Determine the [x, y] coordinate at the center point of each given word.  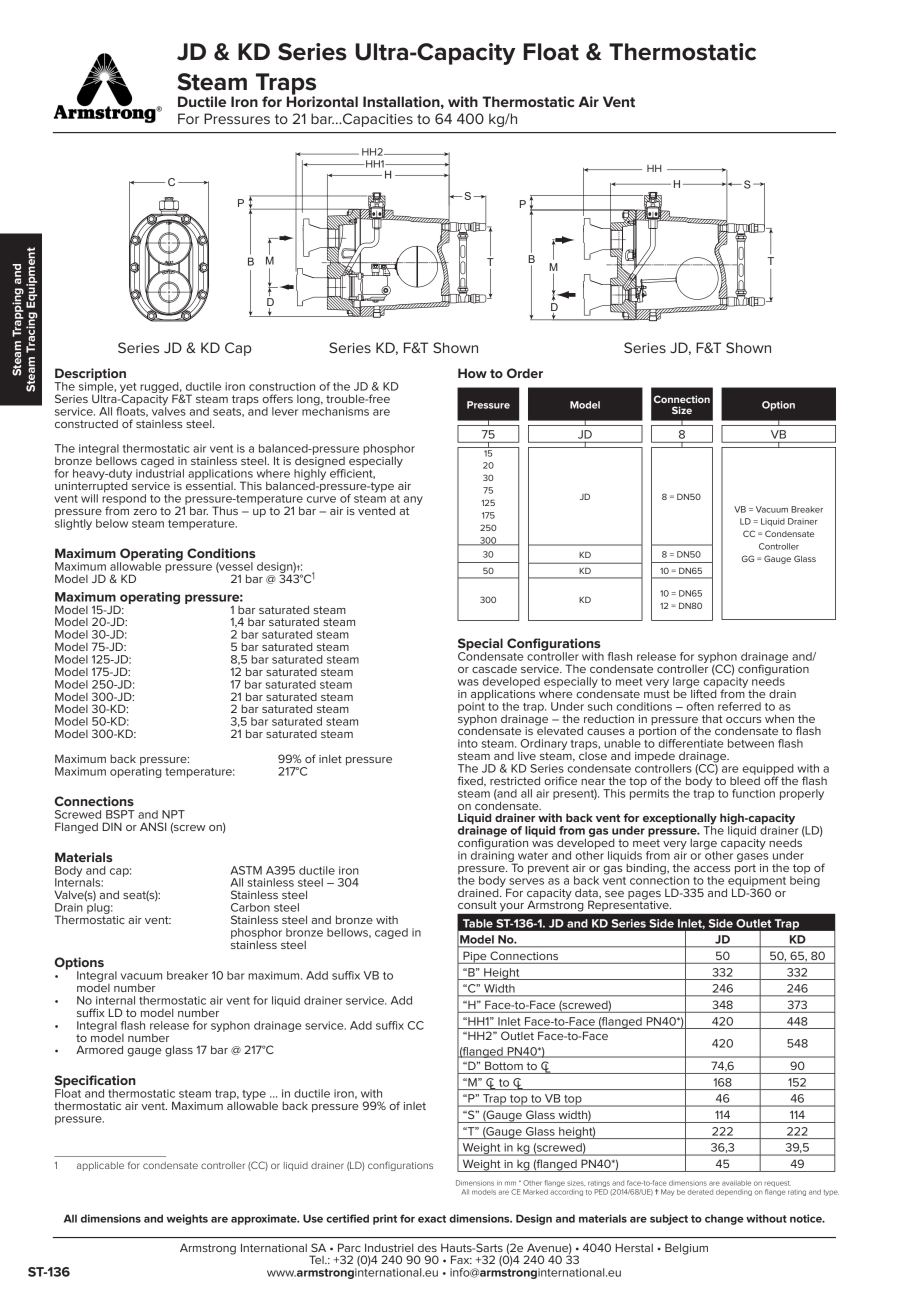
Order [525, 373]
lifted [703, 692]
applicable [100, 1166]
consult [477, 904]
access [712, 869]
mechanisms [335, 410]
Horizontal [322, 100]
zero [145, 512]
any [413, 500]
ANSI [153, 826]
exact [432, 1219]
